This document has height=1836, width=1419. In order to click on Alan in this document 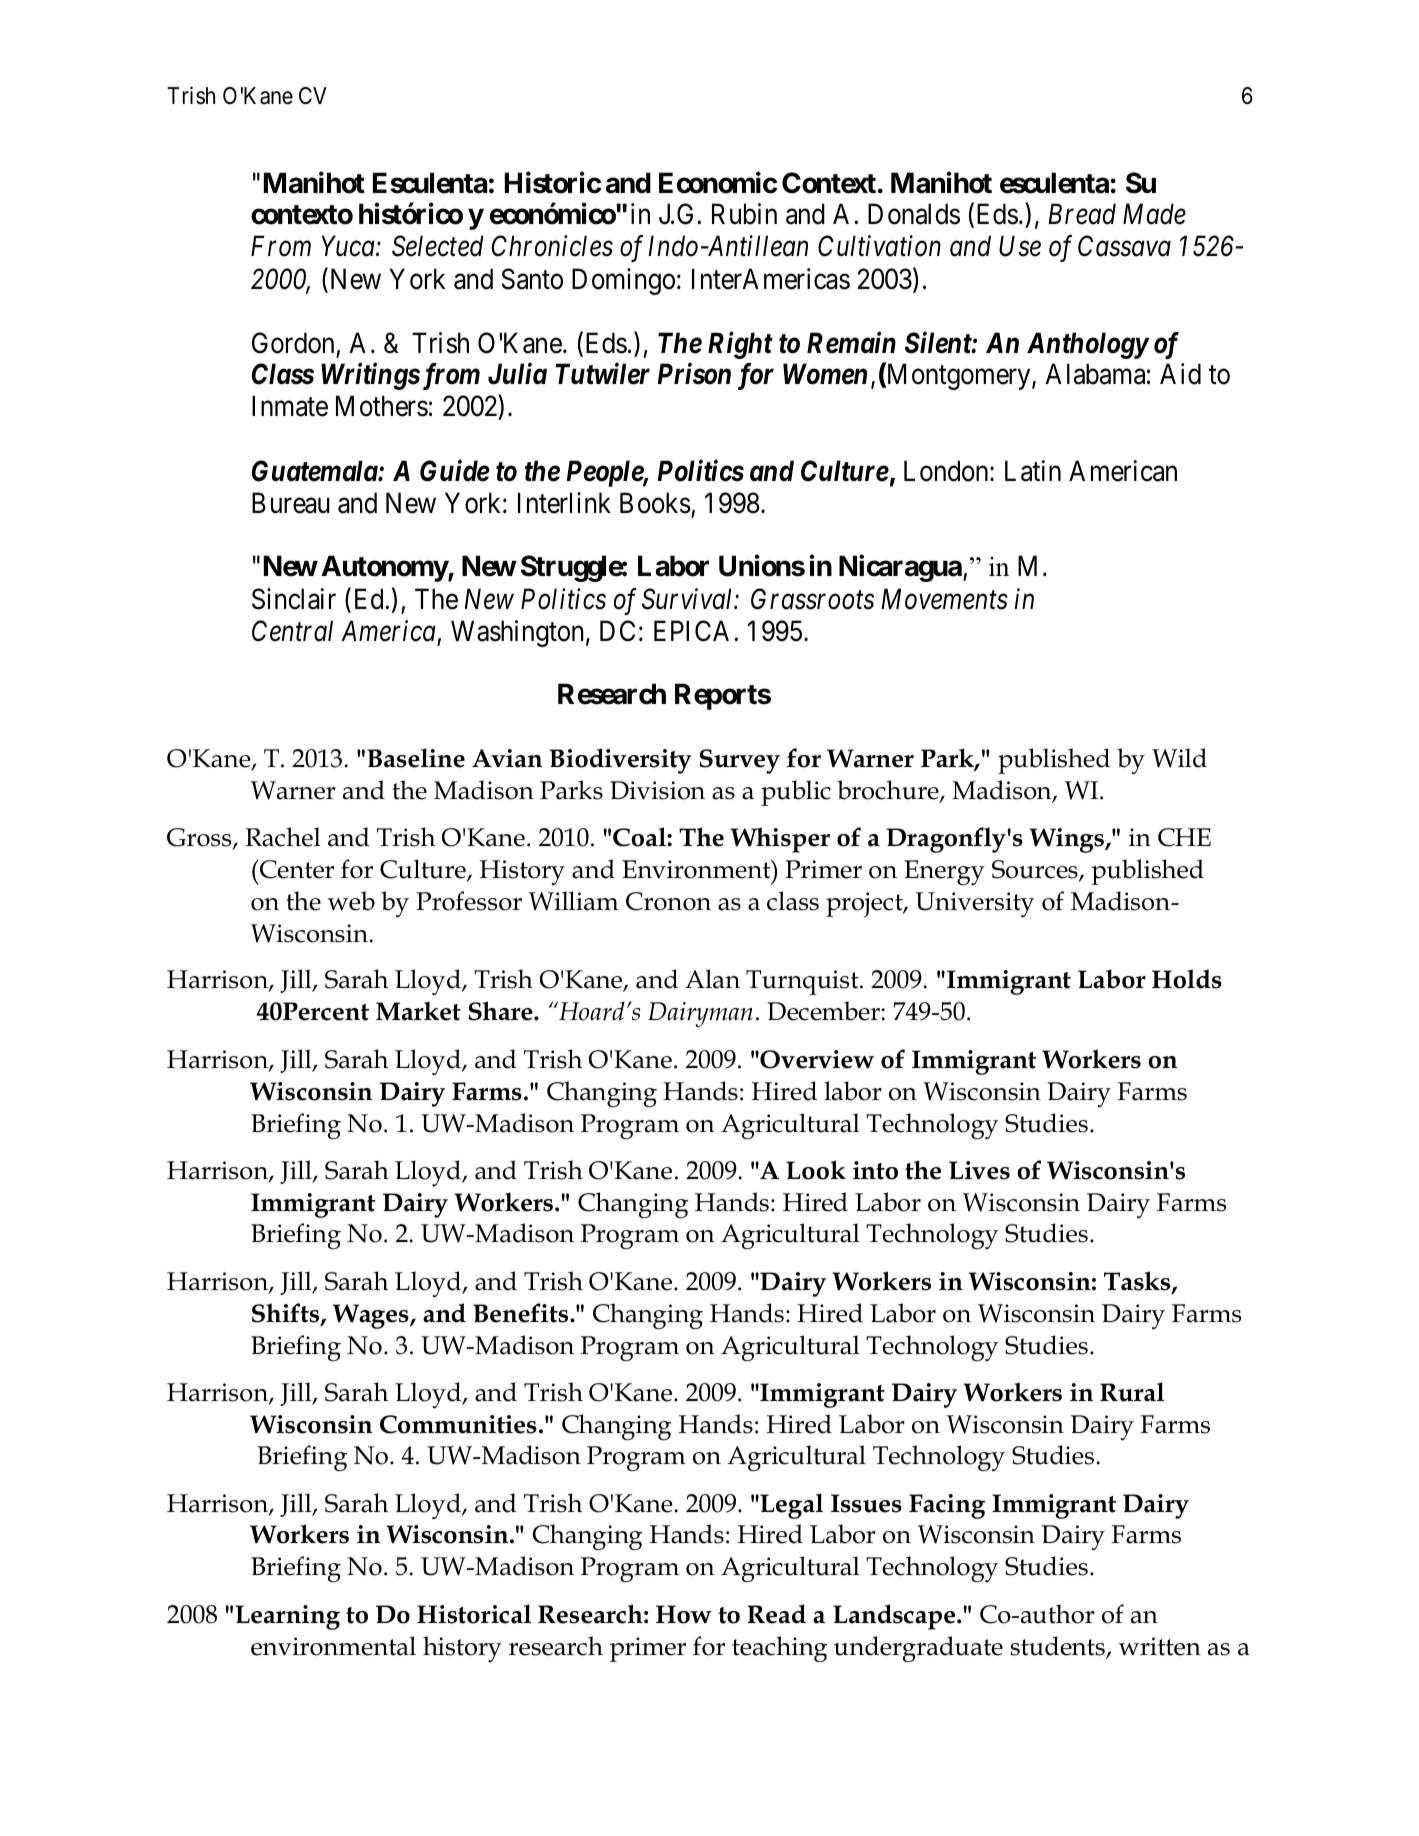, I will do `click(712, 979)`.
